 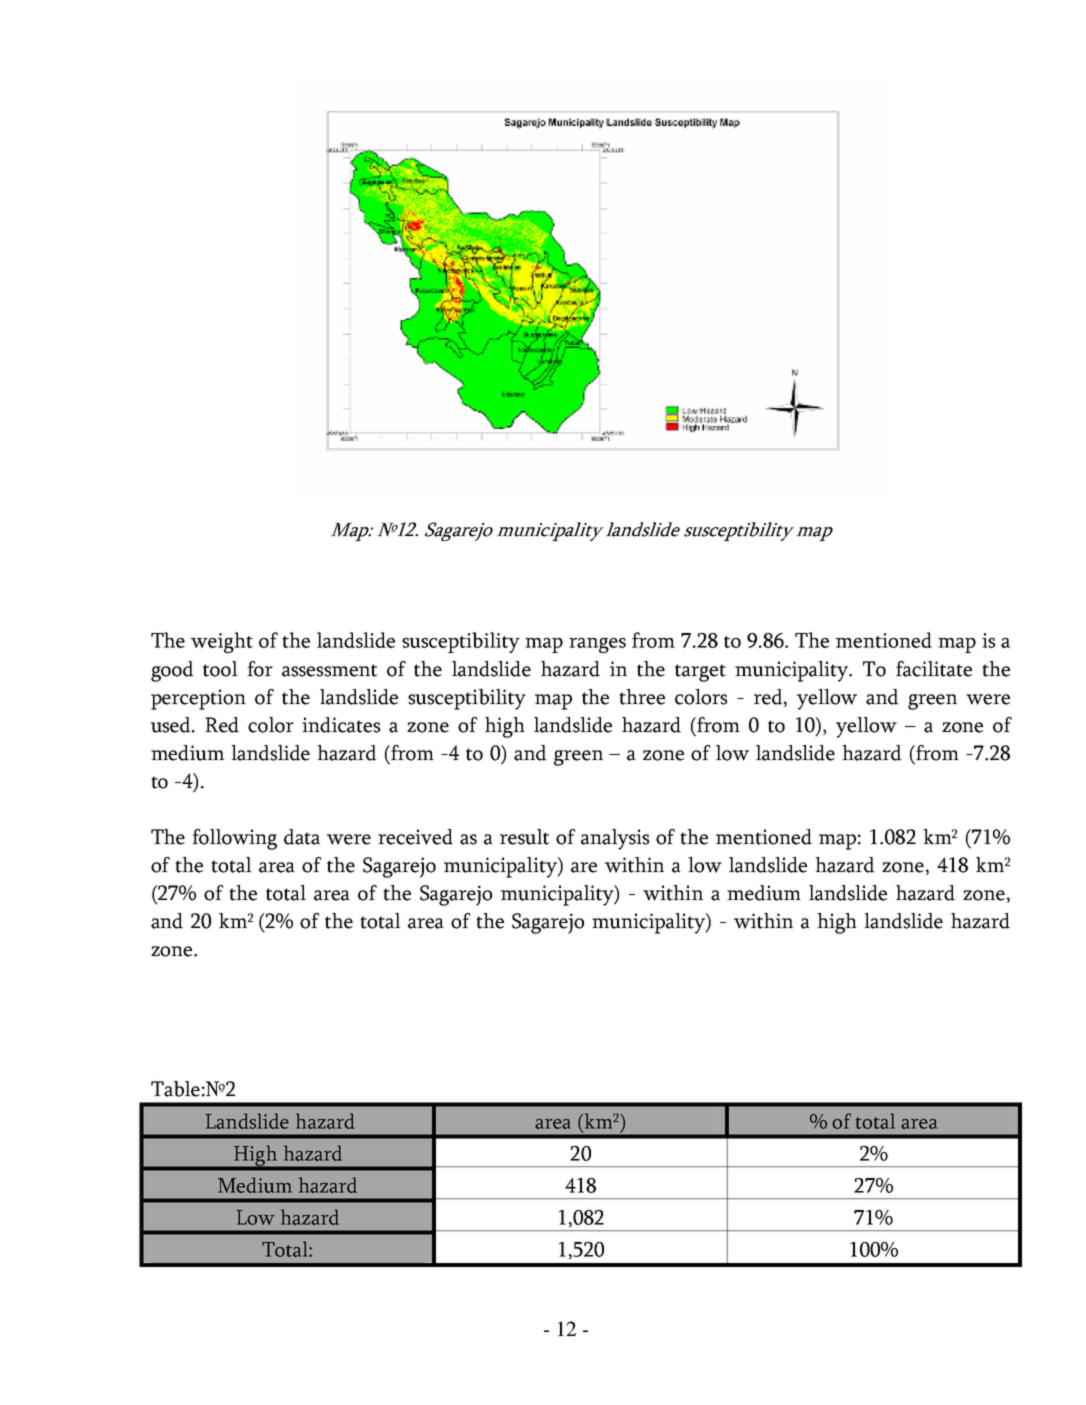 I want to click on three, so click(x=642, y=697).
